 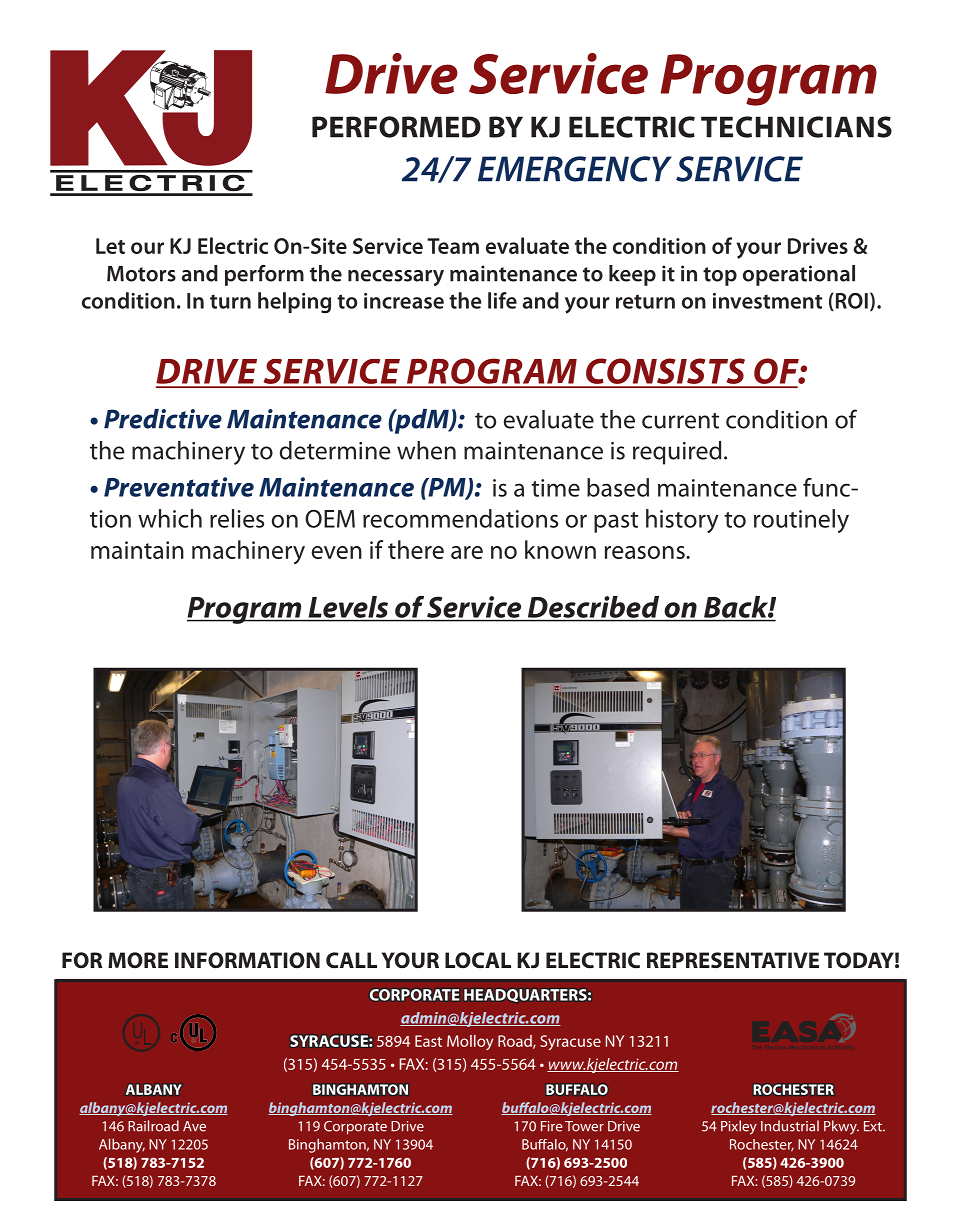 I want to click on Fire, so click(x=551, y=1126).
